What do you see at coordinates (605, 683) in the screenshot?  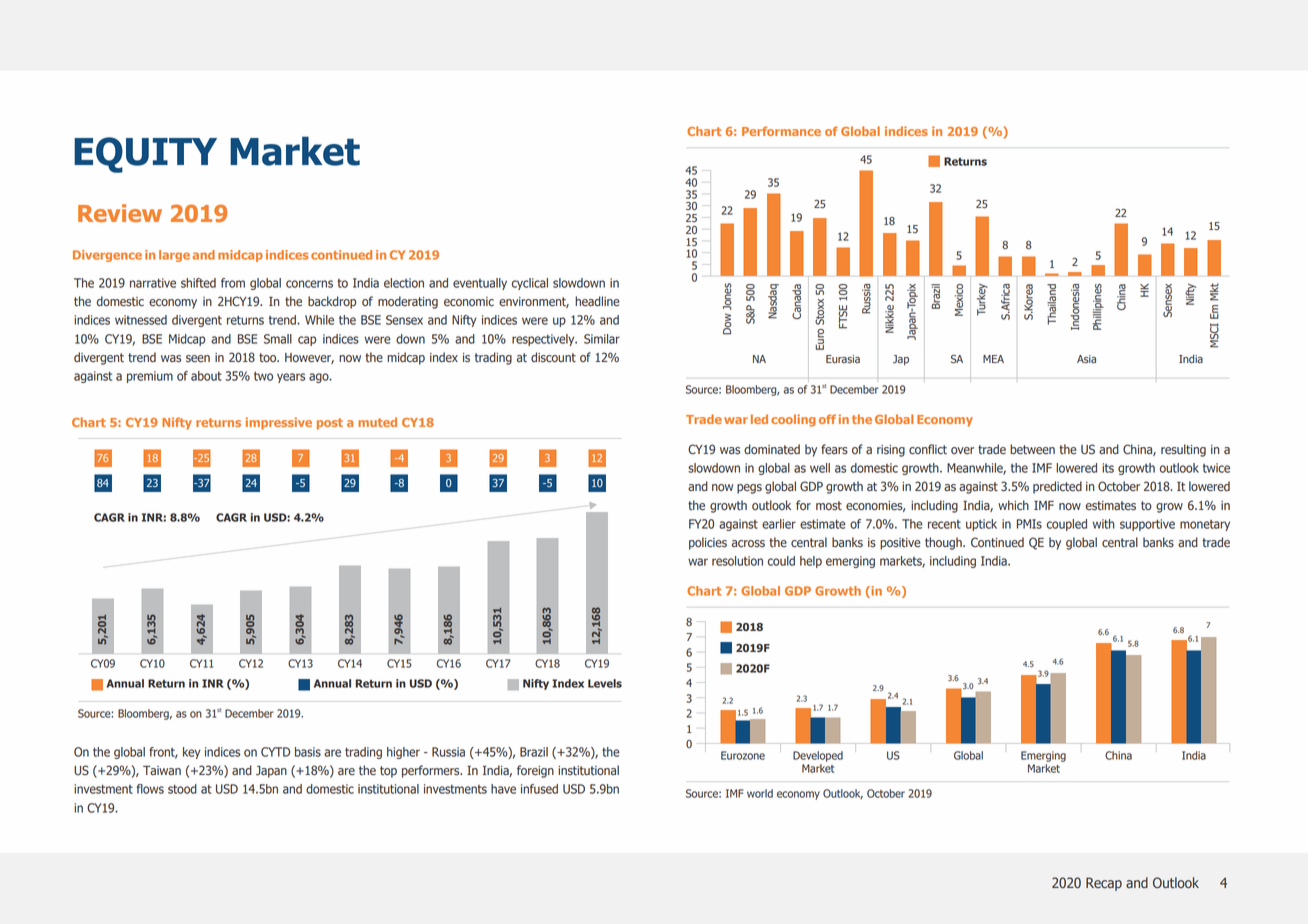 I see `Levels` at bounding box center [605, 683].
